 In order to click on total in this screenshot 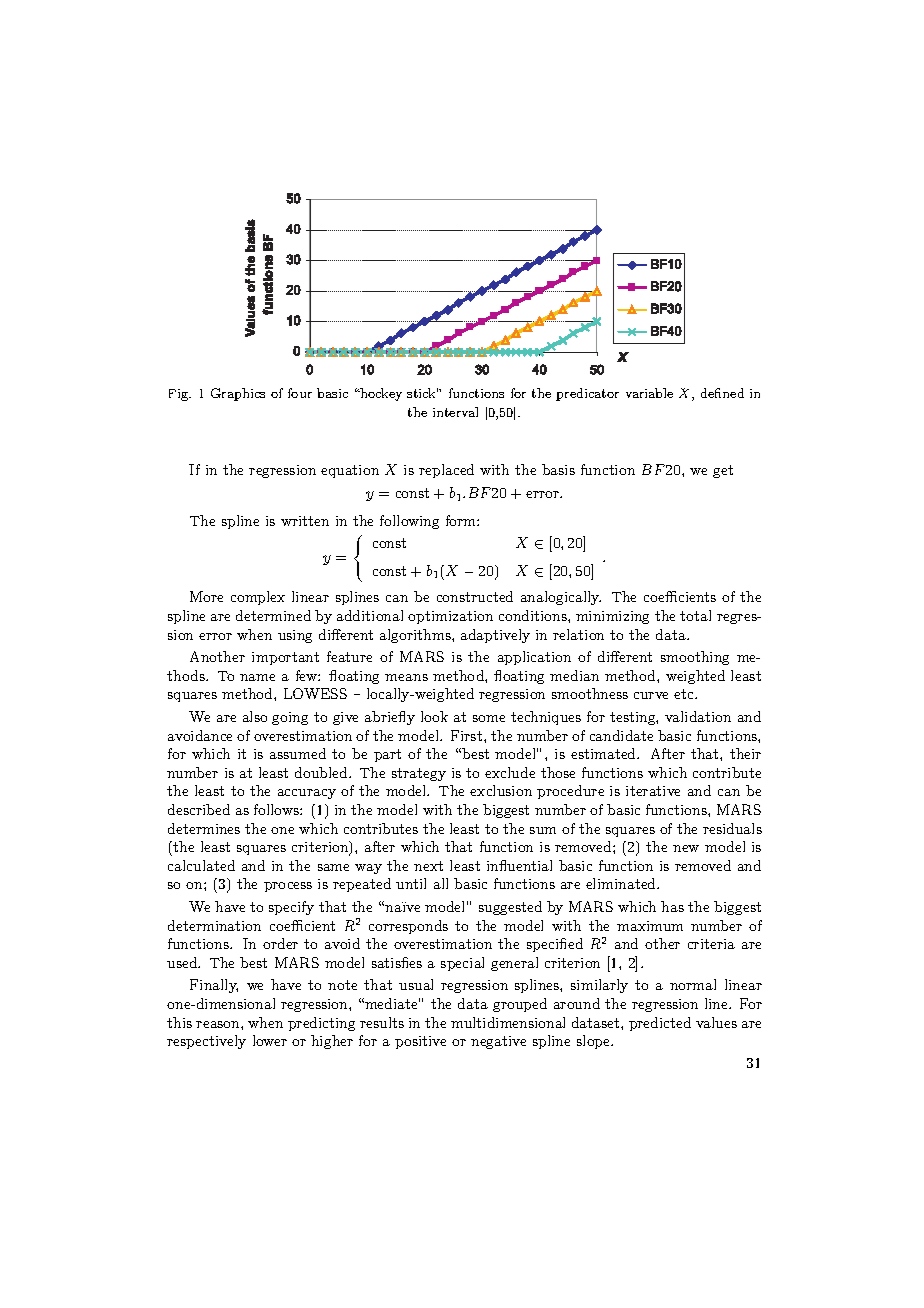, I will do `click(695, 615)`.
